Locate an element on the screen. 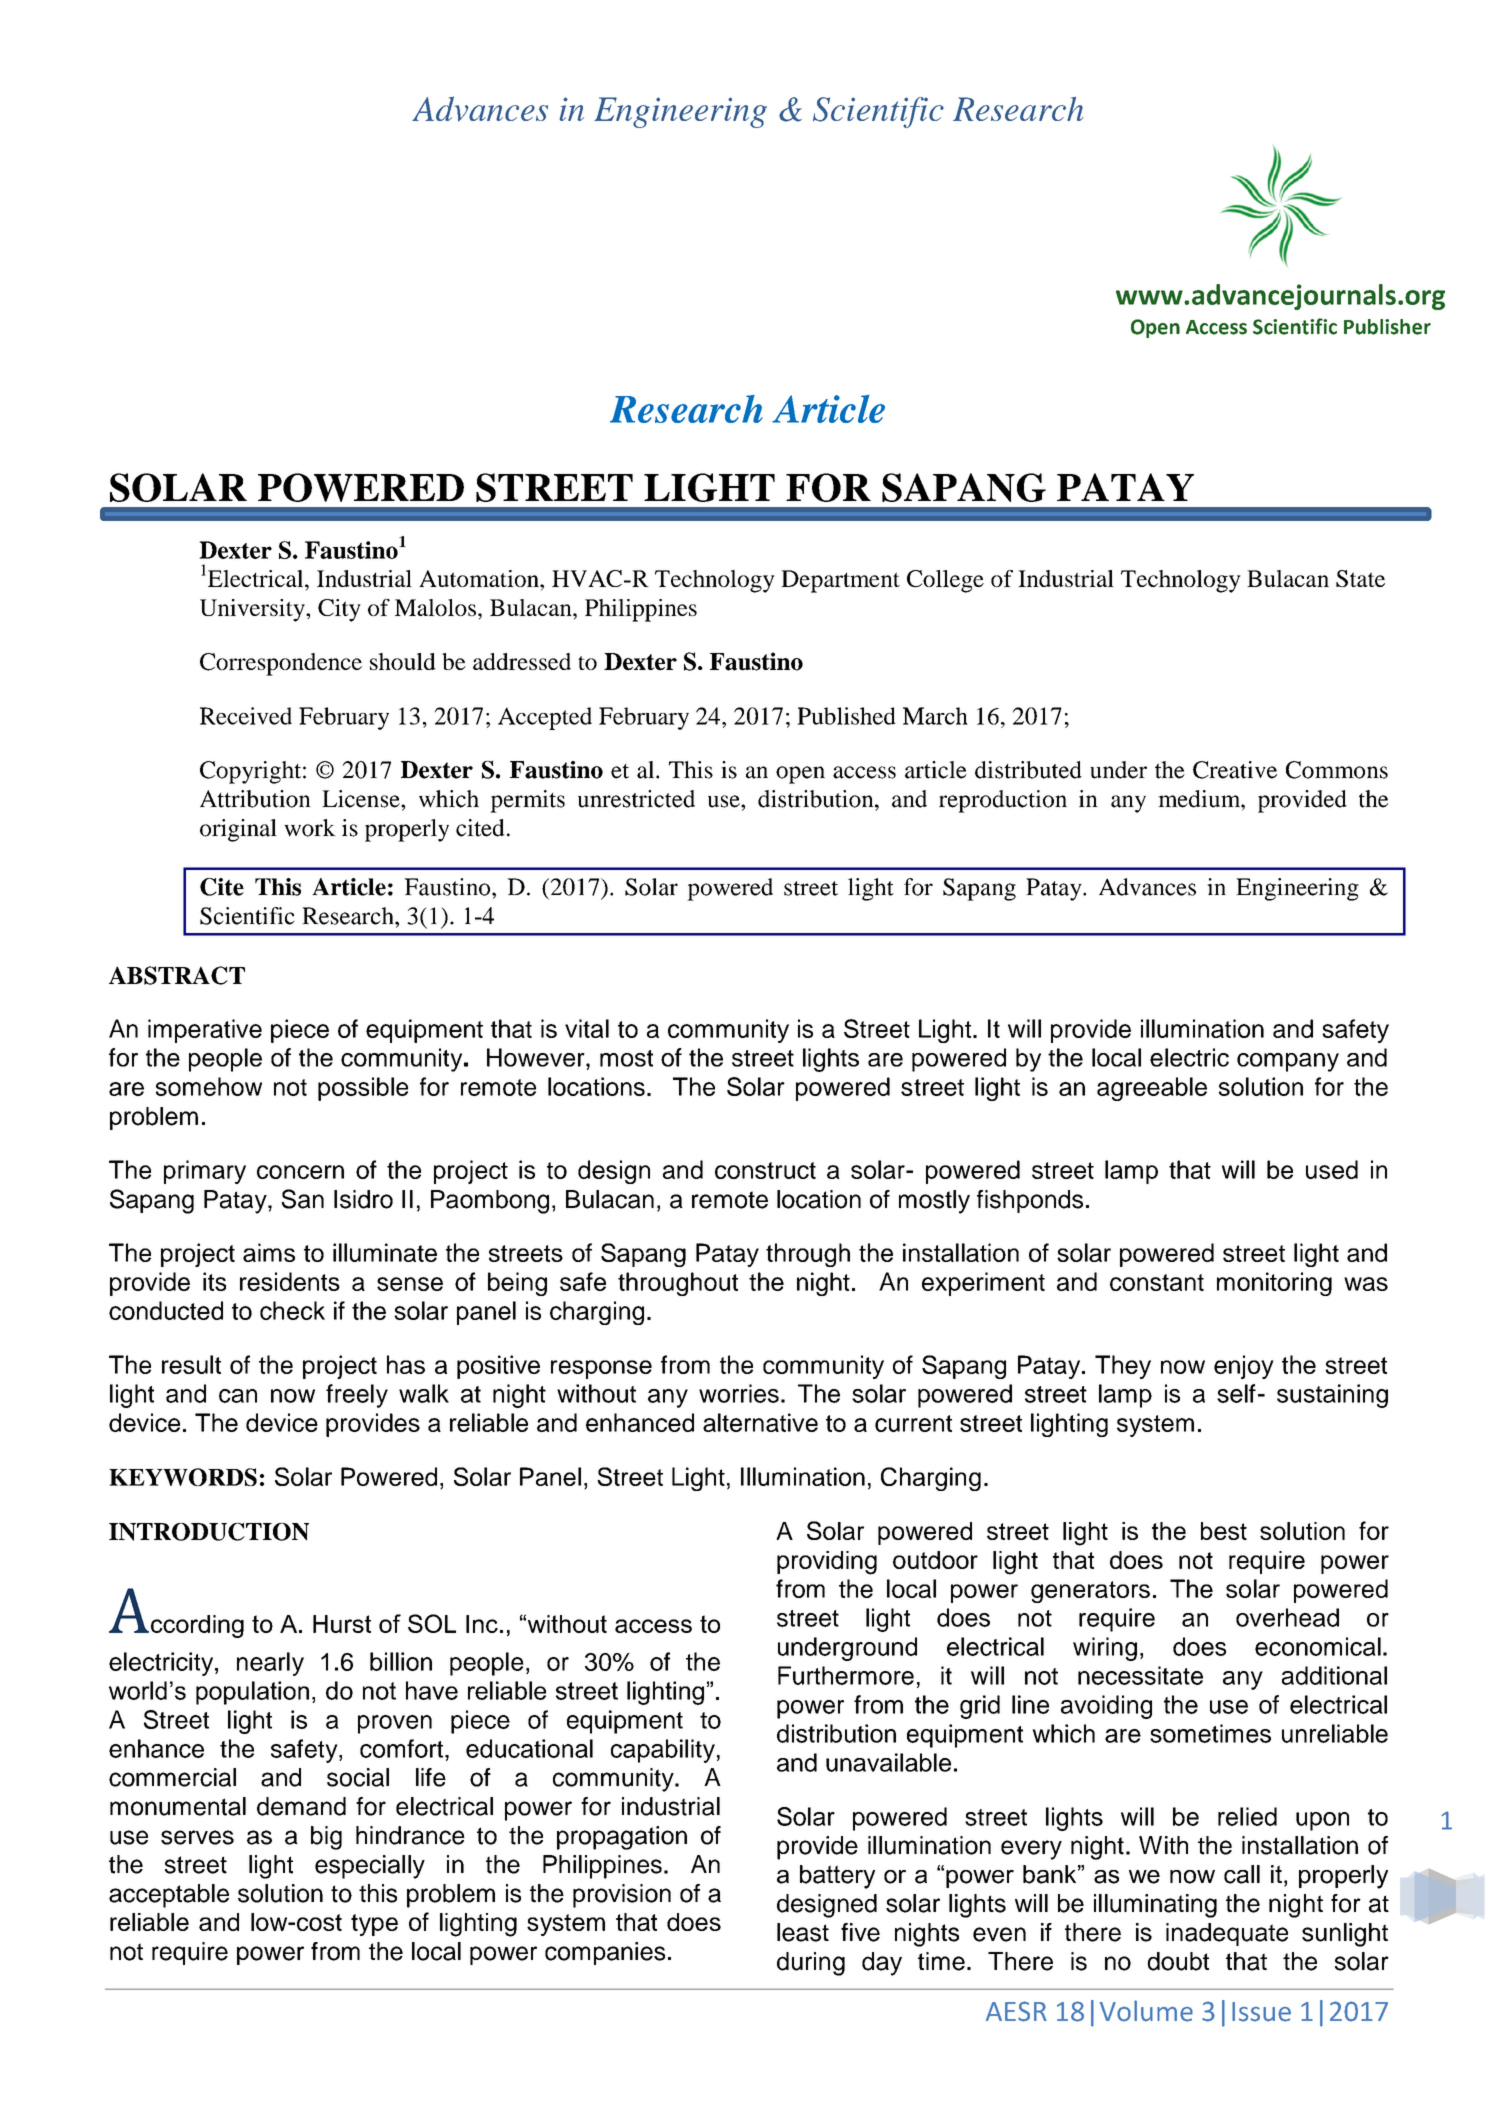 Image resolution: width=1498 pixels, height=2118 pixels. enjoy is located at coordinates (1244, 1367).
